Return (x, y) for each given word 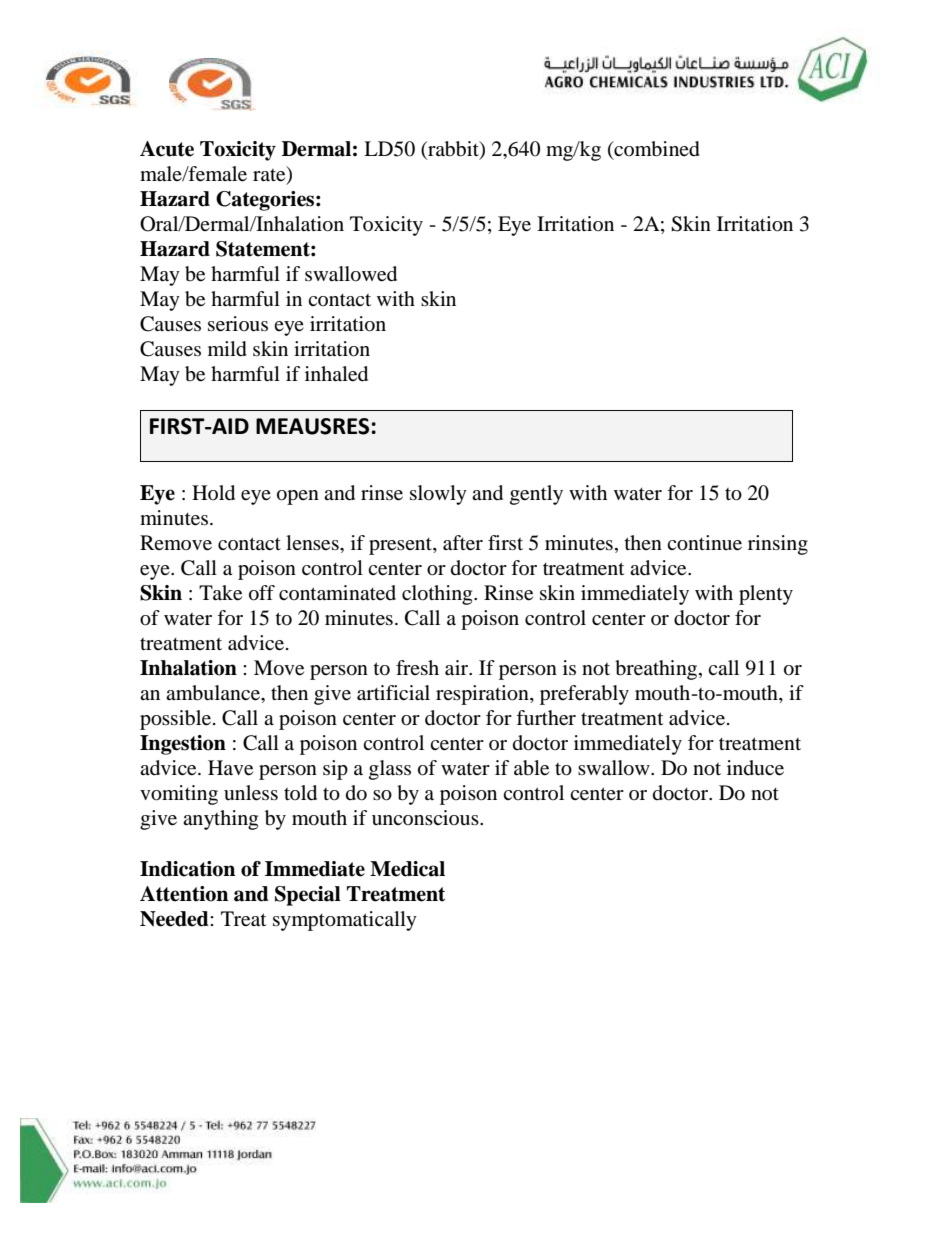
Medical (407, 869)
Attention (184, 894)
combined (656, 150)
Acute (167, 149)
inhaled (336, 374)
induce (755, 768)
